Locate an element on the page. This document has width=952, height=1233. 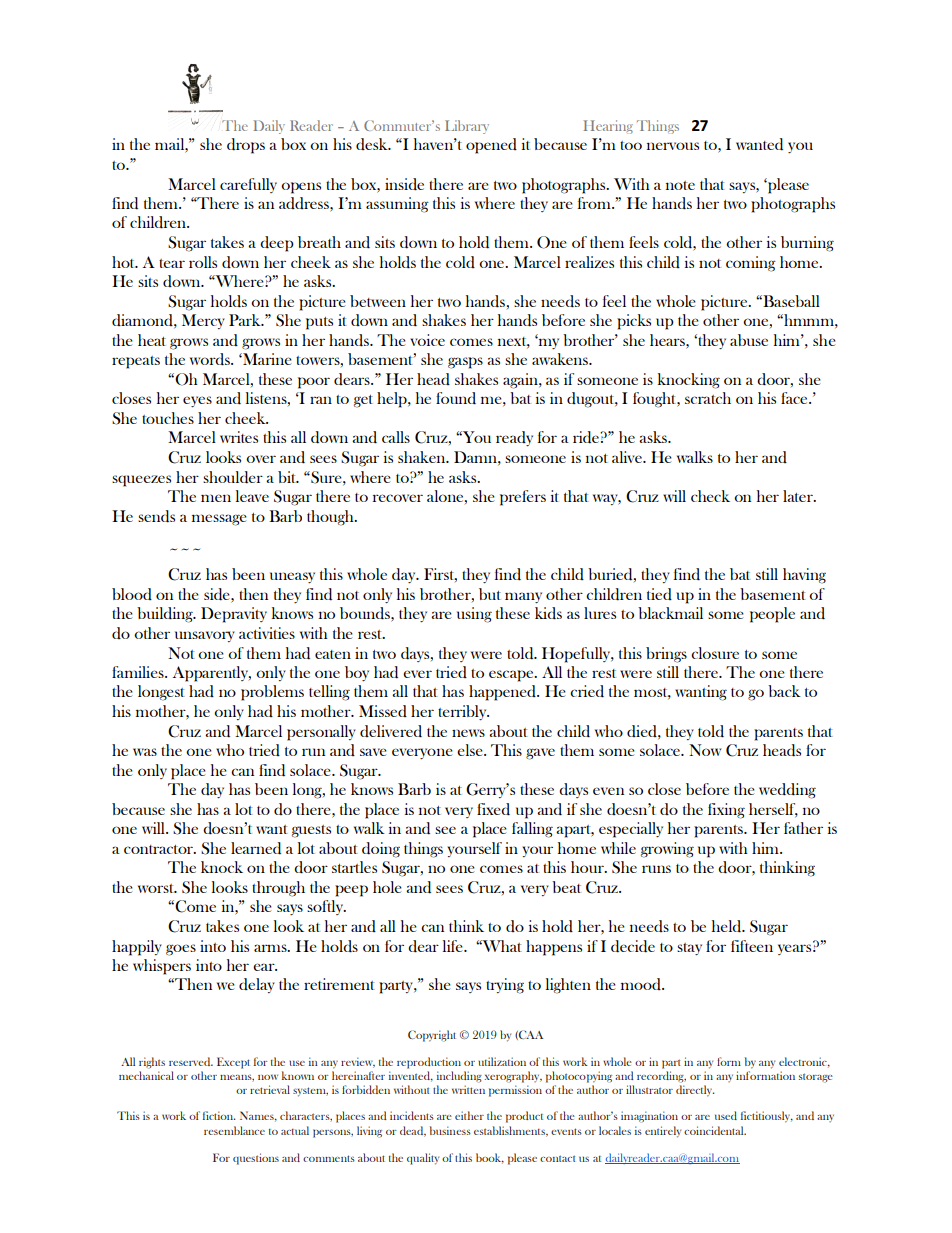
fiction is located at coordinates (219, 1115).
